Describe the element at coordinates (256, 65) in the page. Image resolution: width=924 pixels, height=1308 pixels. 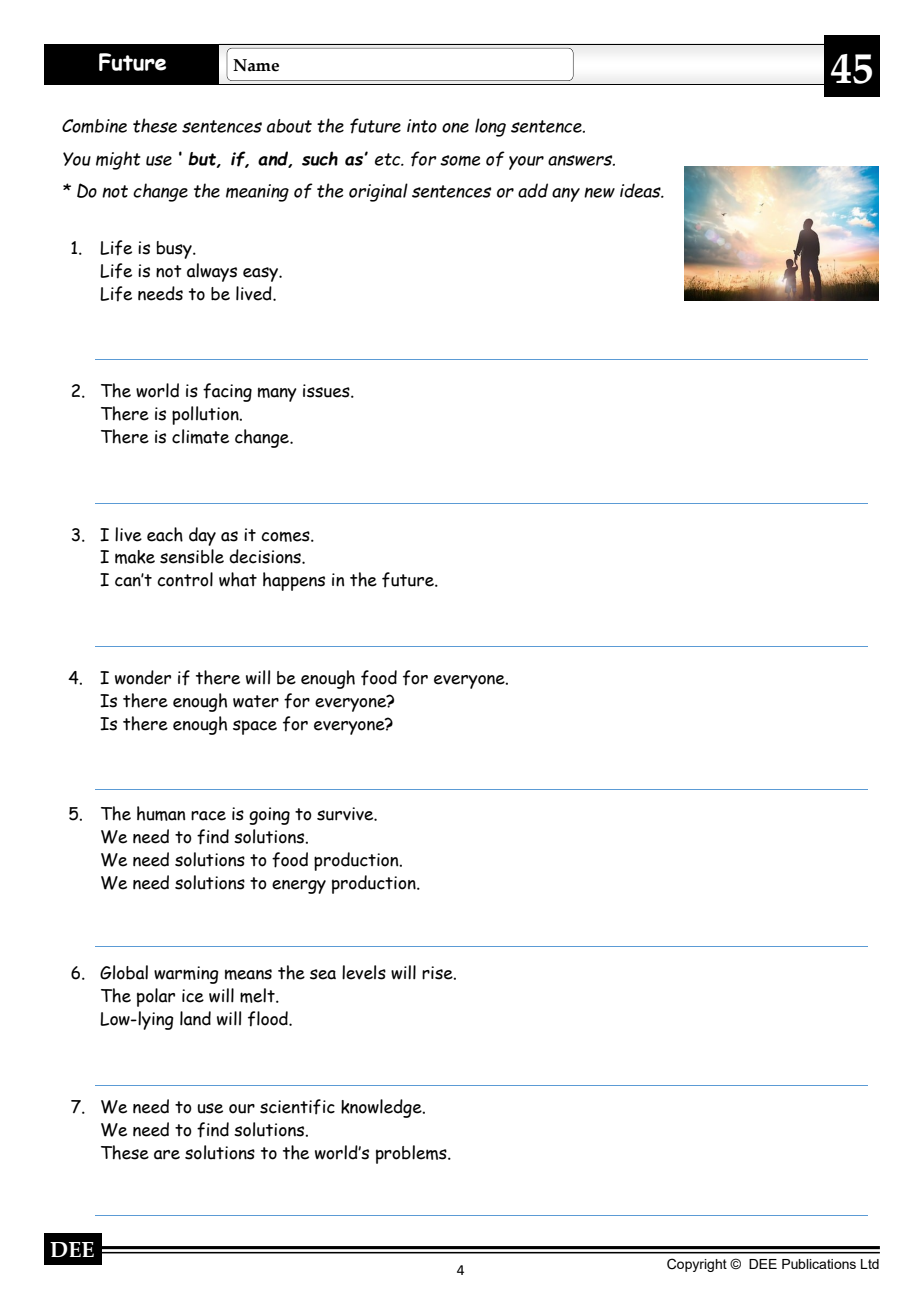
I see `Name` at that location.
